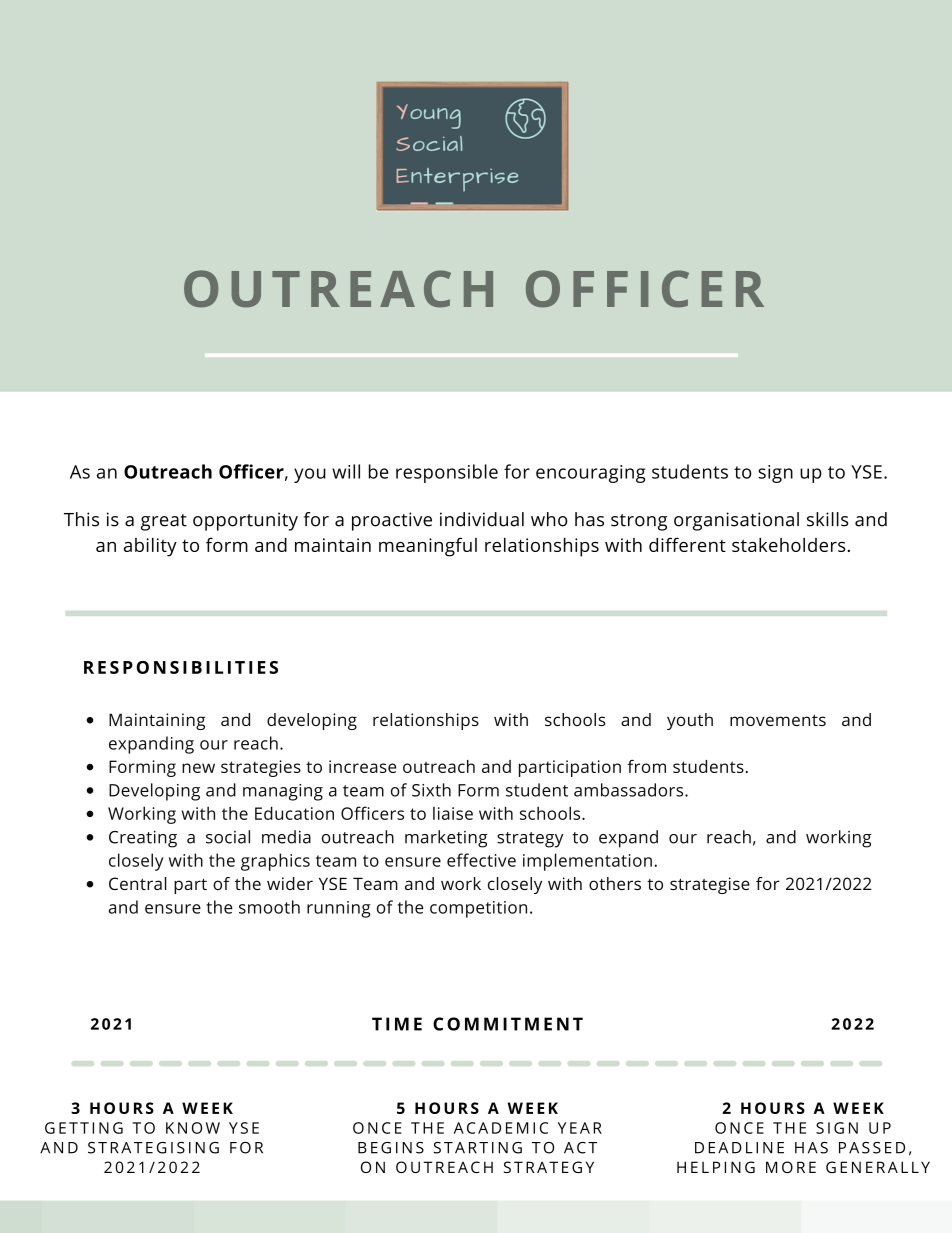 This page has height=1233, width=952. Describe the element at coordinates (615, 883) in the page. I see `others` at that location.
